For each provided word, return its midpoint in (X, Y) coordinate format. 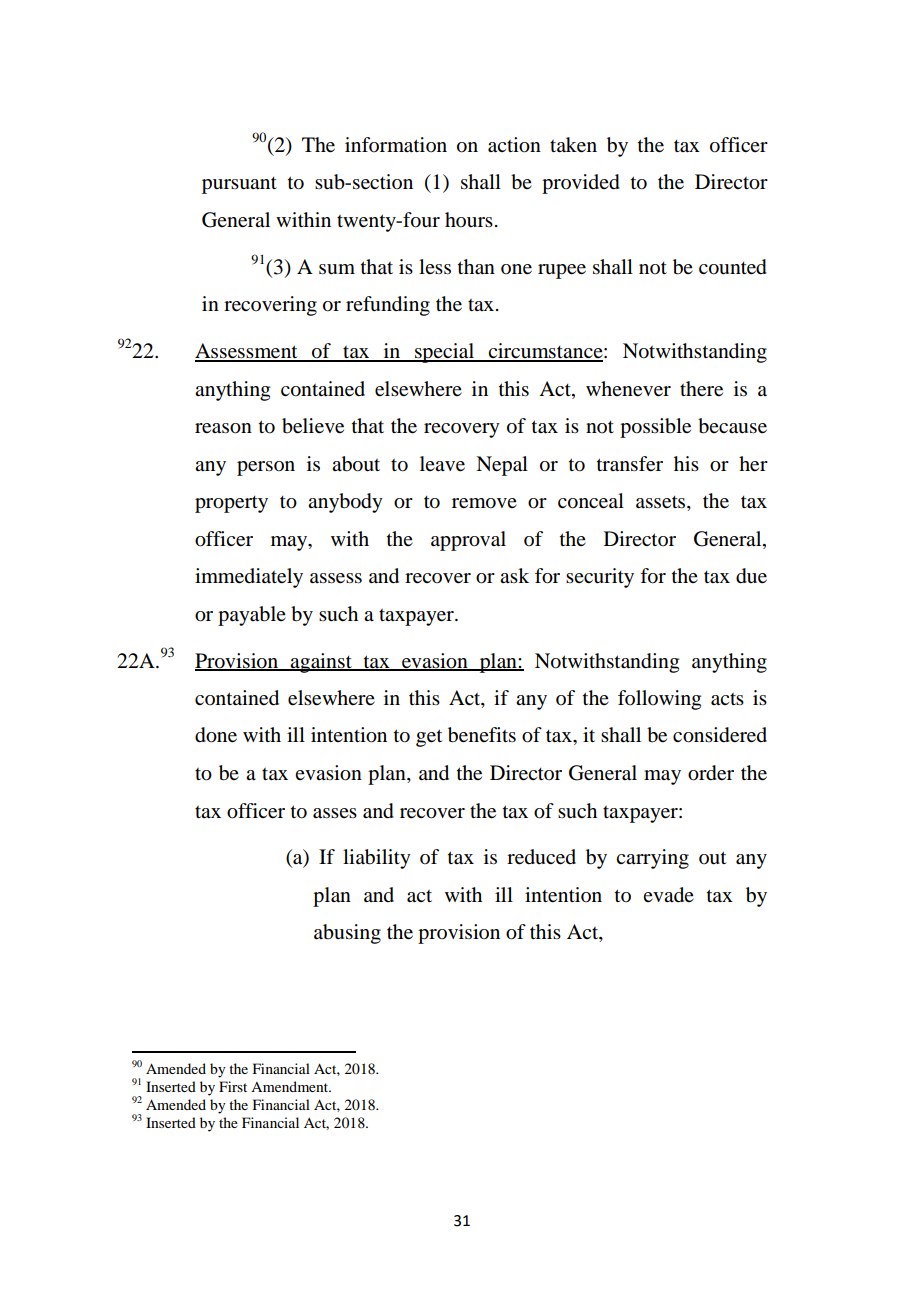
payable (252, 616)
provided (581, 184)
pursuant (239, 185)
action (514, 145)
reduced (541, 857)
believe (313, 426)
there (701, 389)
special (444, 353)
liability (377, 859)
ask (514, 575)
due (751, 576)
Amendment (291, 1086)
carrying (652, 859)
